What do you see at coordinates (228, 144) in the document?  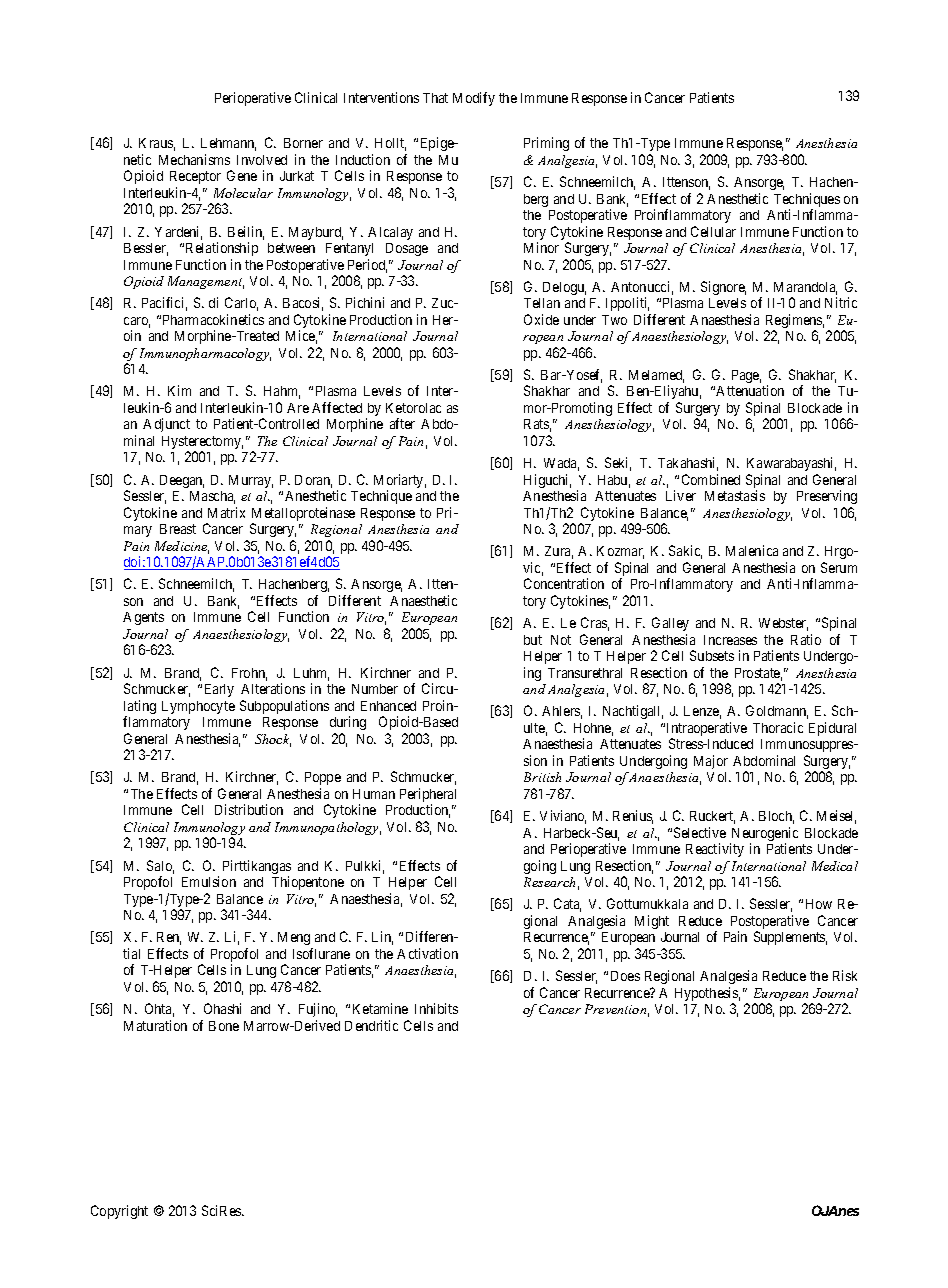 I see `Lehmann` at bounding box center [228, 144].
